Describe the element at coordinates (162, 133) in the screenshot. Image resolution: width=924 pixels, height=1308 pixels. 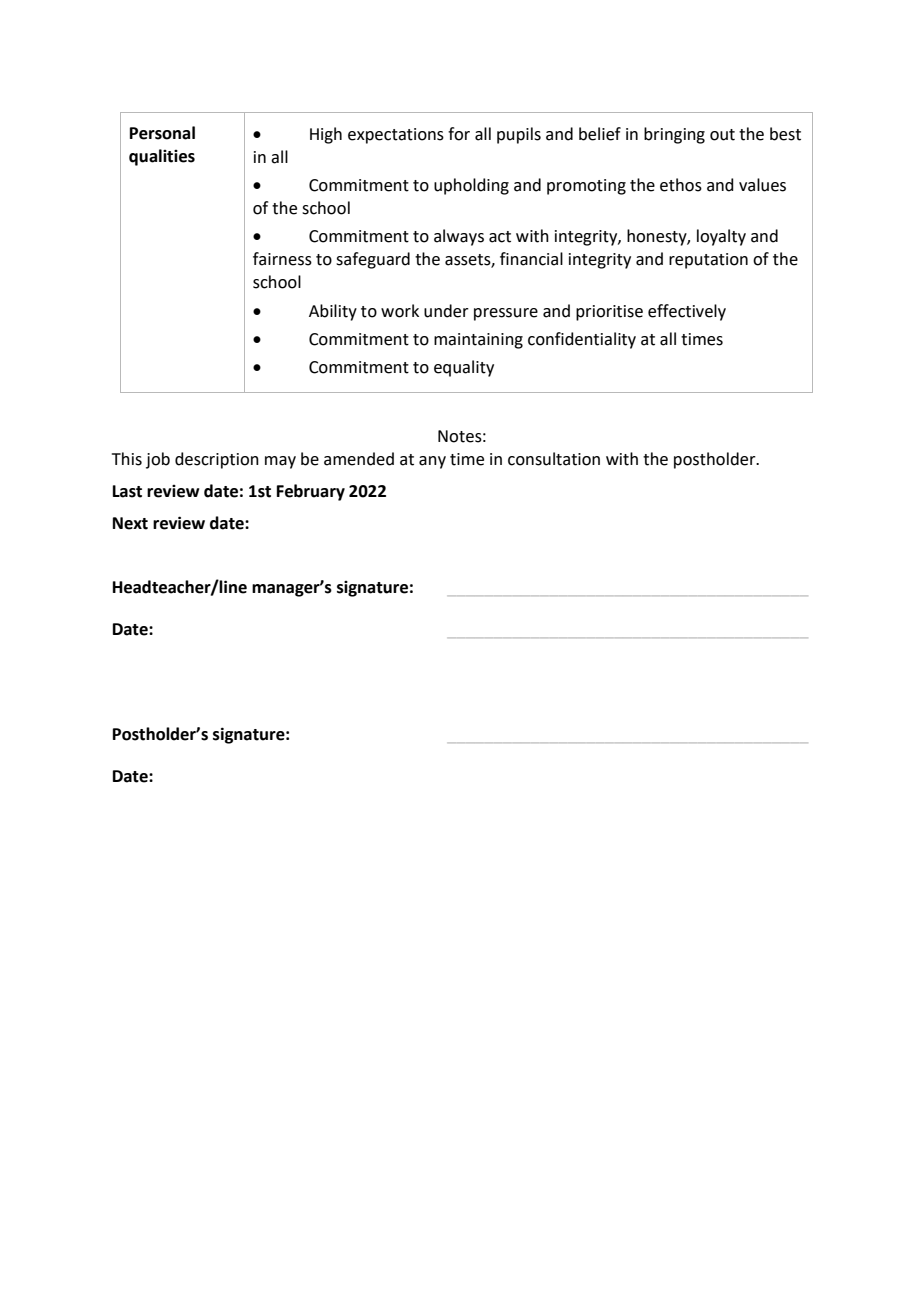
I see `Personal` at that location.
